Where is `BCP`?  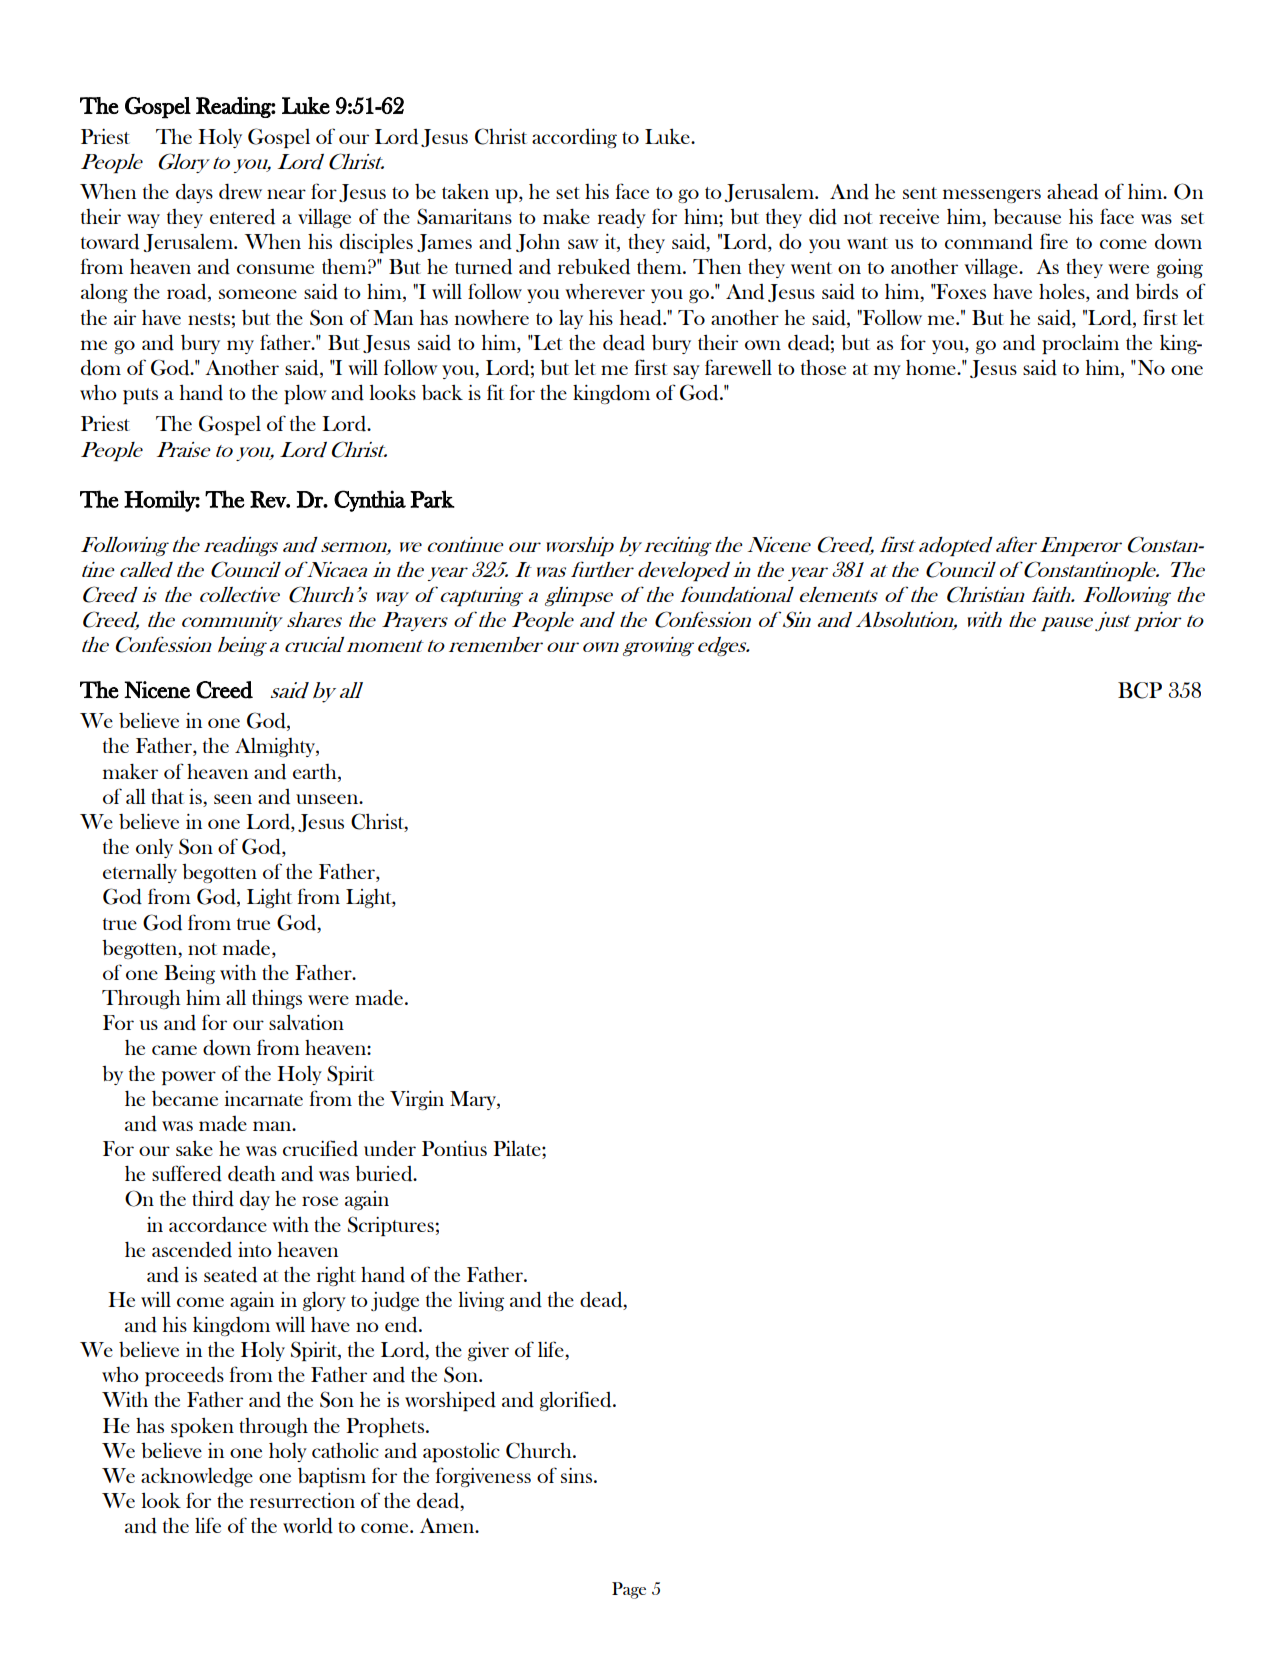 BCP is located at coordinates (1140, 690).
